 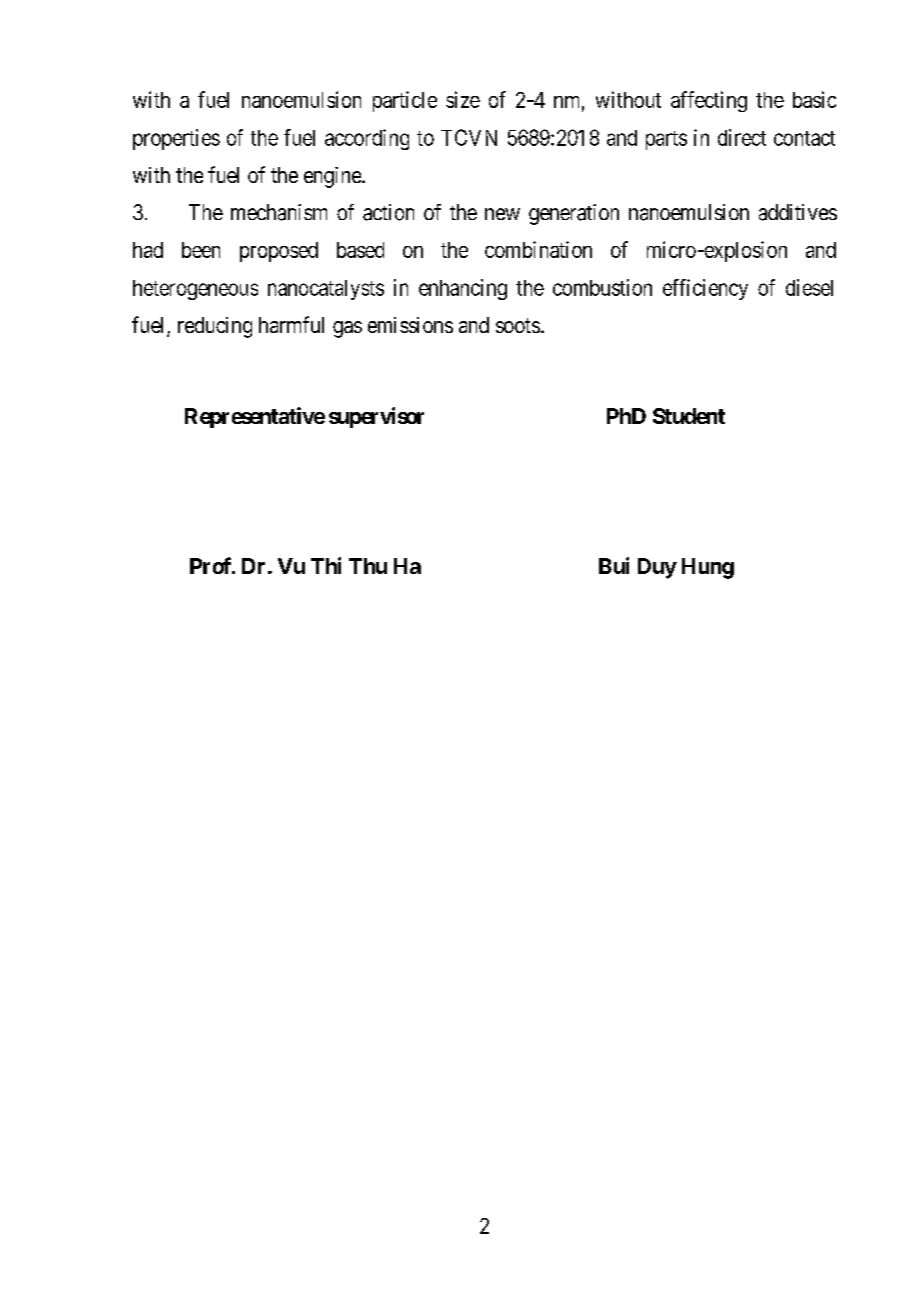 I want to click on properties, so click(x=176, y=139).
